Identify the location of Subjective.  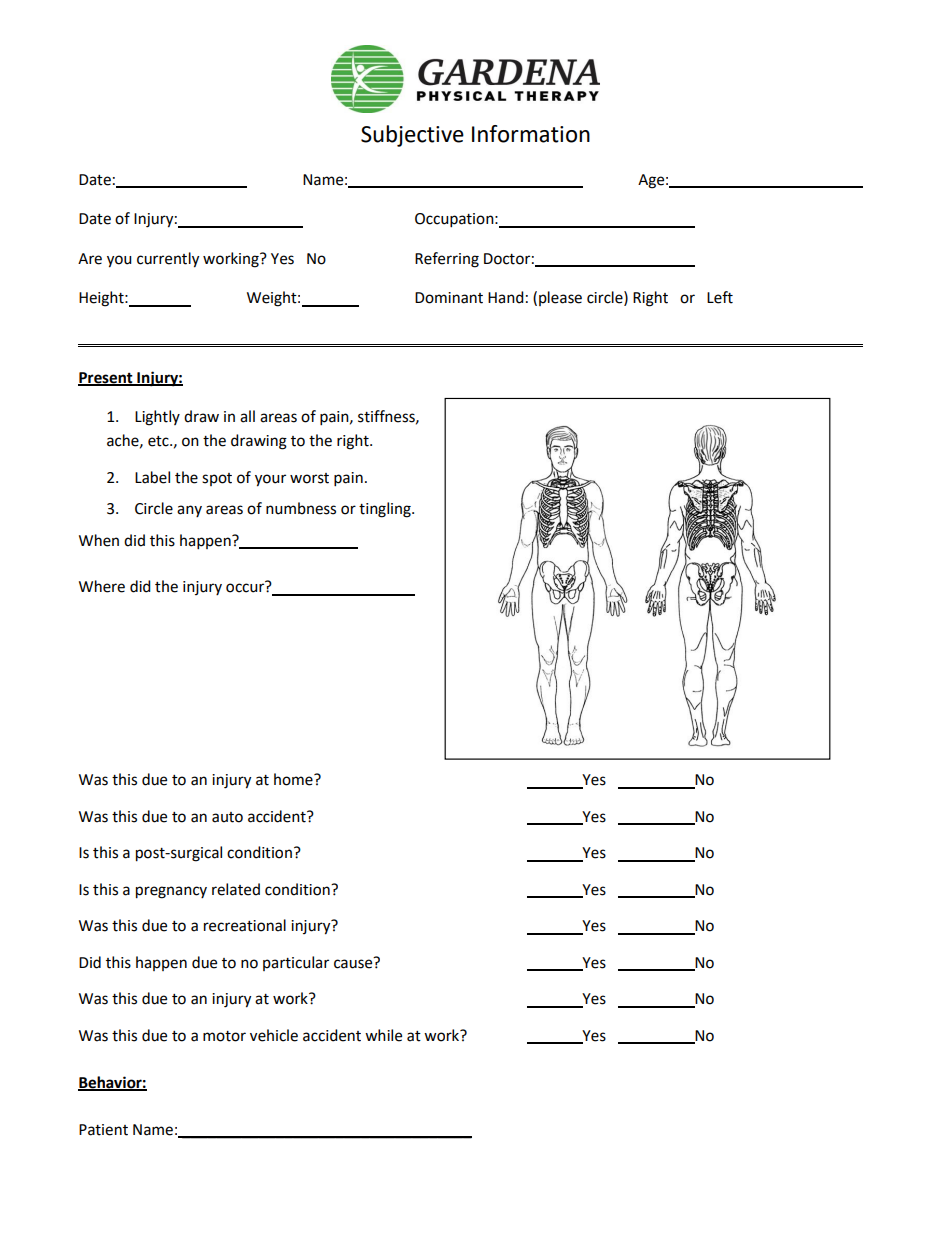
(412, 136).
